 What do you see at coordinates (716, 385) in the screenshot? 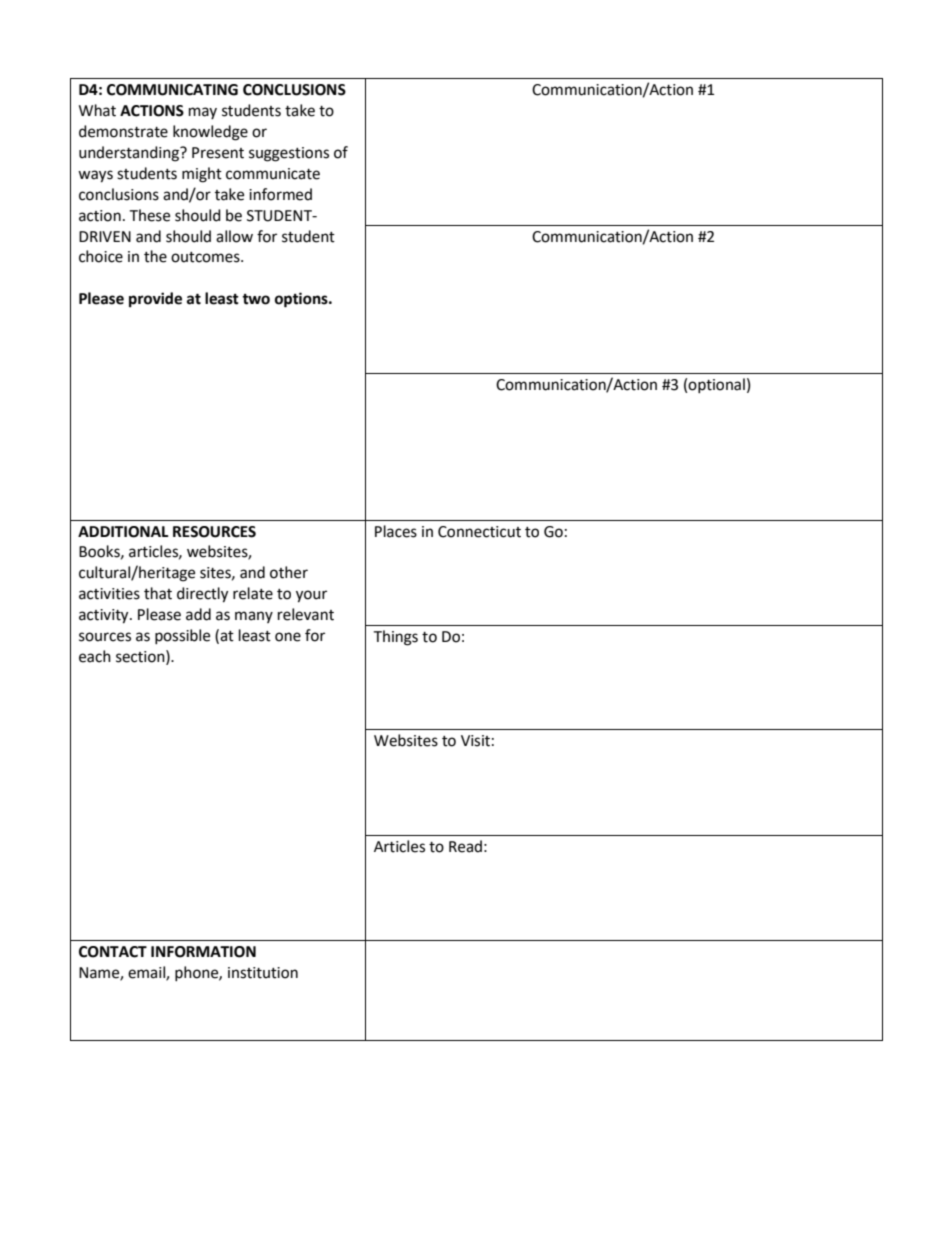
I see `optional` at bounding box center [716, 385].
